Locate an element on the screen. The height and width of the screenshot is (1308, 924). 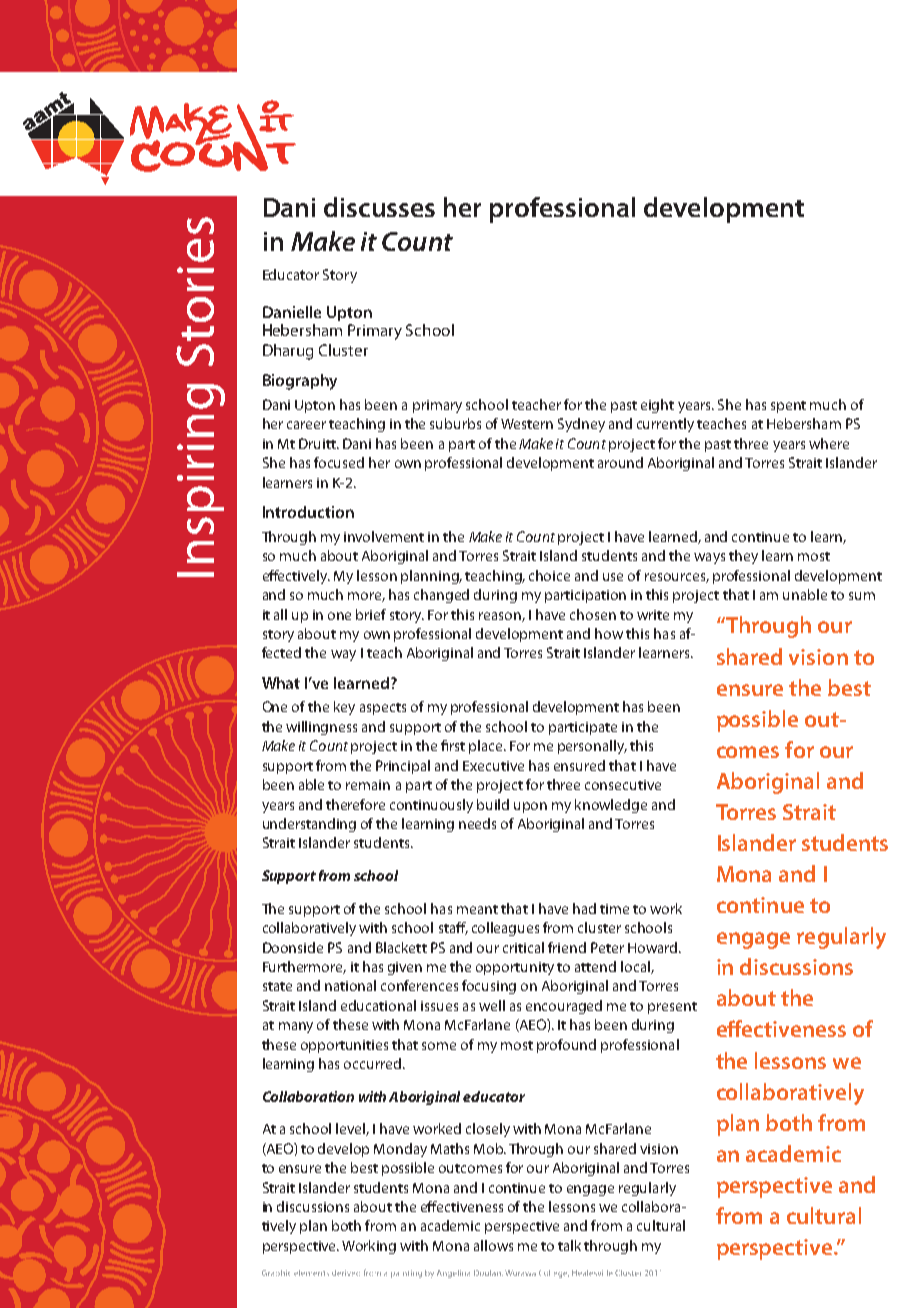
involvement is located at coordinates (384, 536).
